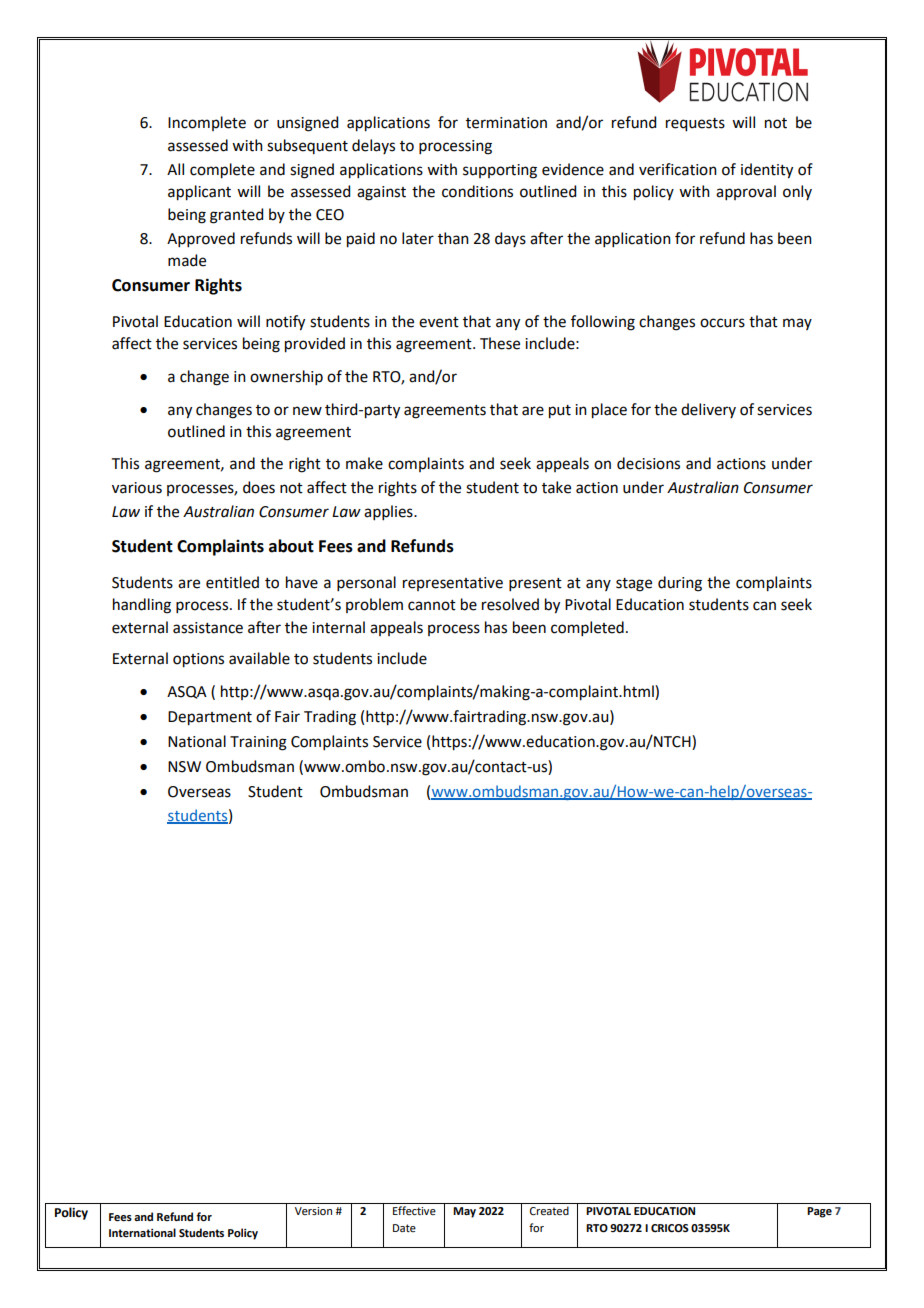 The image size is (924, 1308). What do you see at coordinates (767, 171) in the image?
I see `identity` at bounding box center [767, 171].
